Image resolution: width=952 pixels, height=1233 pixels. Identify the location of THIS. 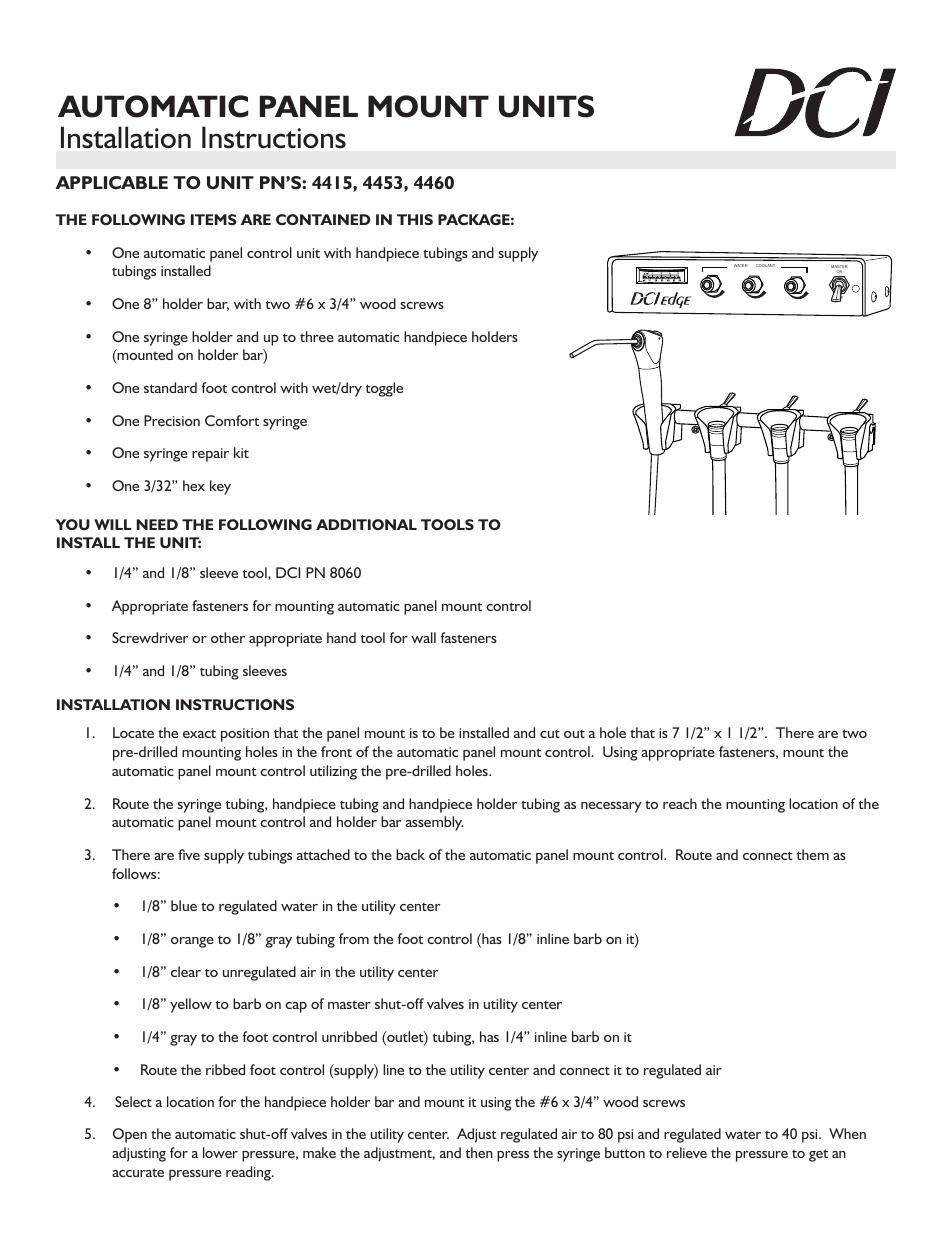
(415, 219).
